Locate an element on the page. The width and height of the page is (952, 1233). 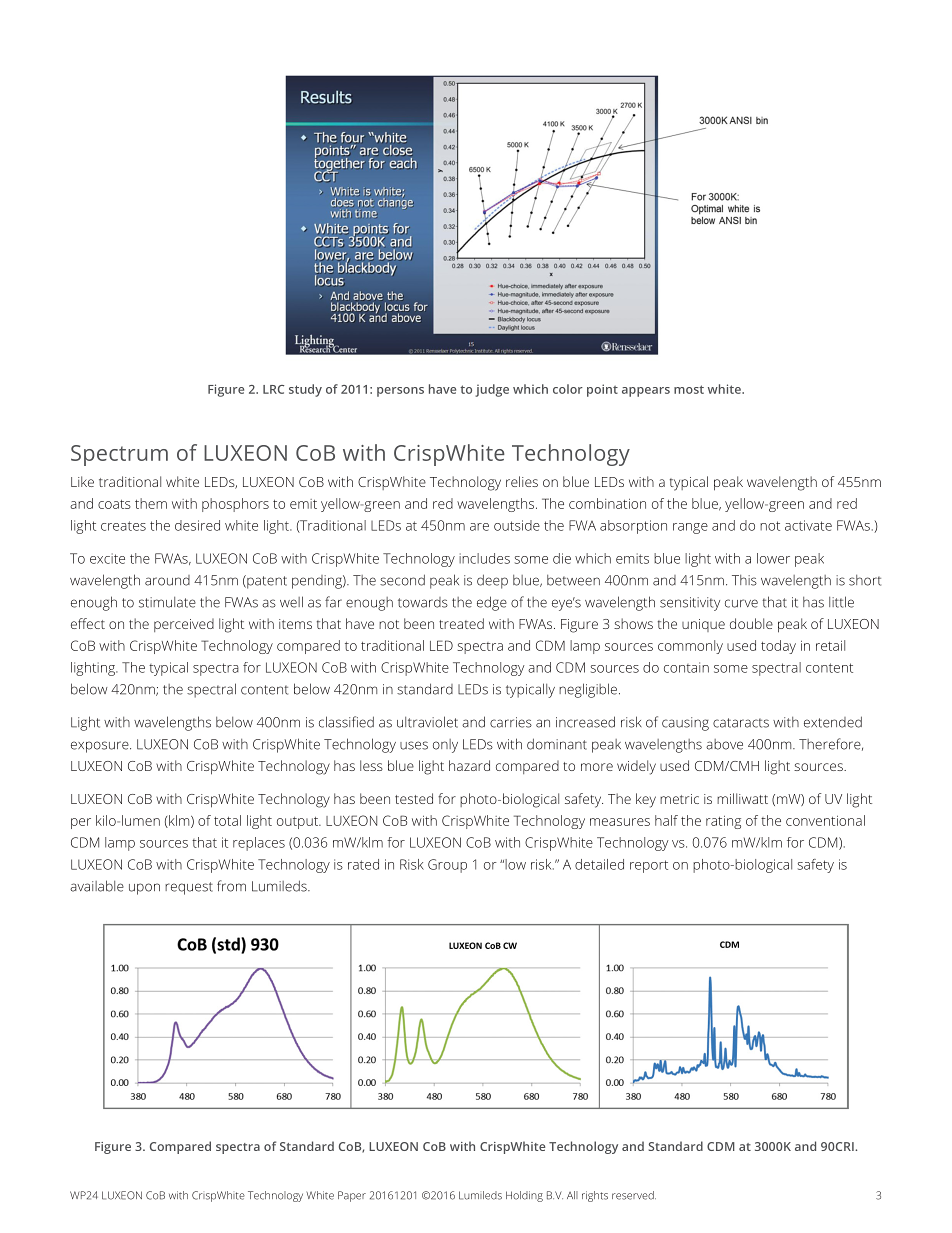
Spectrum is located at coordinates (119, 455).
